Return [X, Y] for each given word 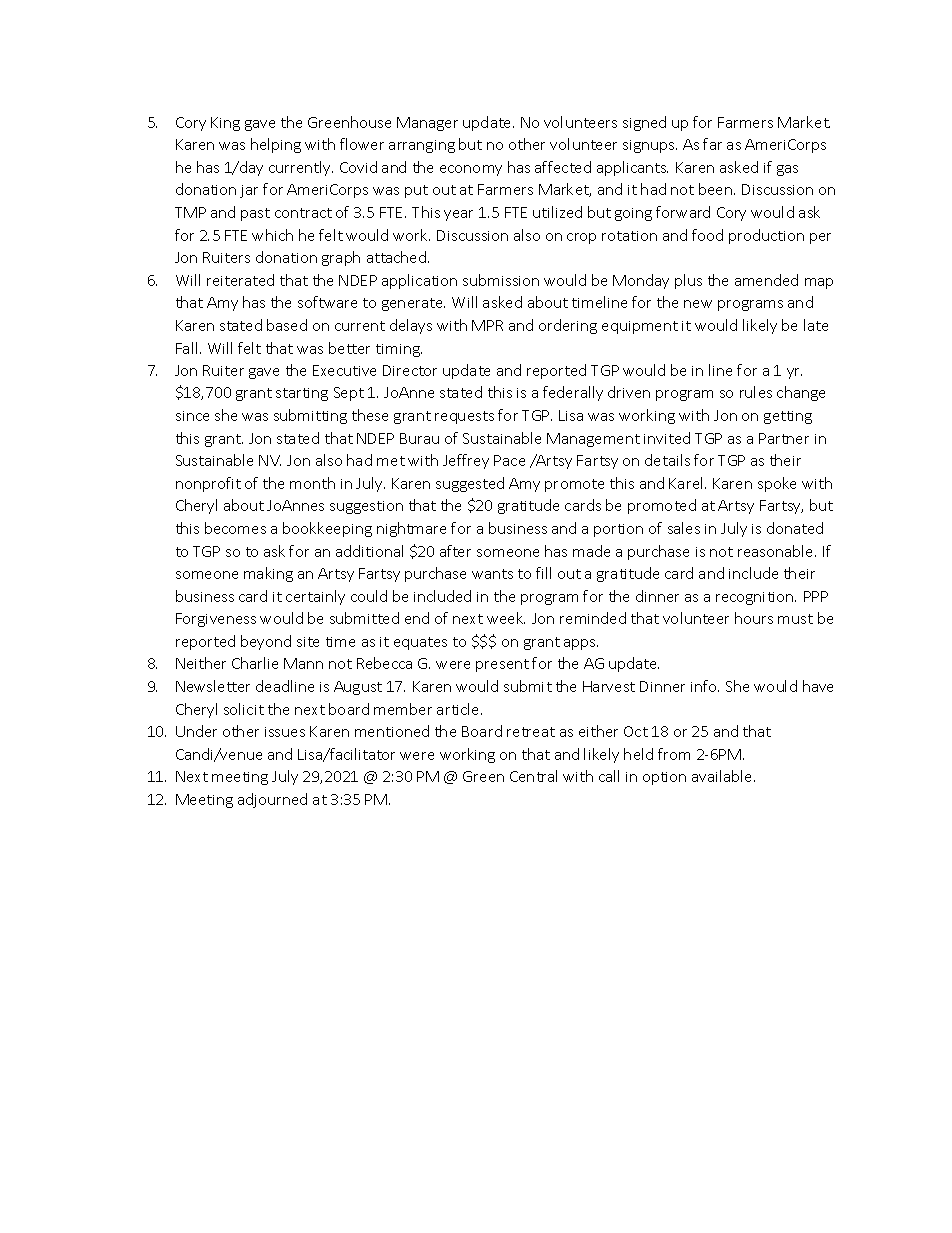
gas [787, 170]
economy [471, 170]
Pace [509, 460]
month [312, 483]
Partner [784, 438]
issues [285, 732]
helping [276, 145]
